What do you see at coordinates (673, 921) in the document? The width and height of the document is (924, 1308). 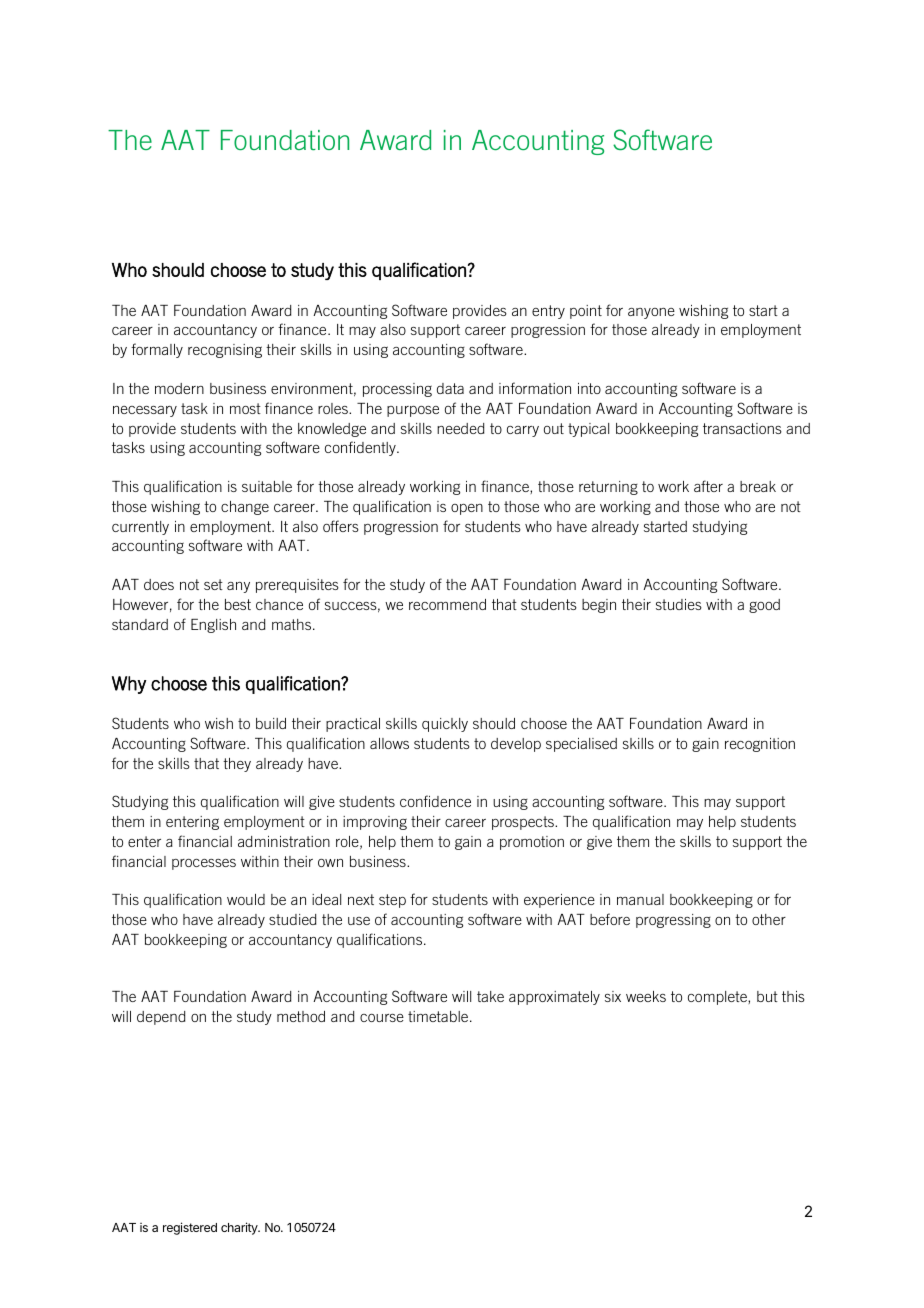 I see `progressing` at bounding box center [673, 921].
